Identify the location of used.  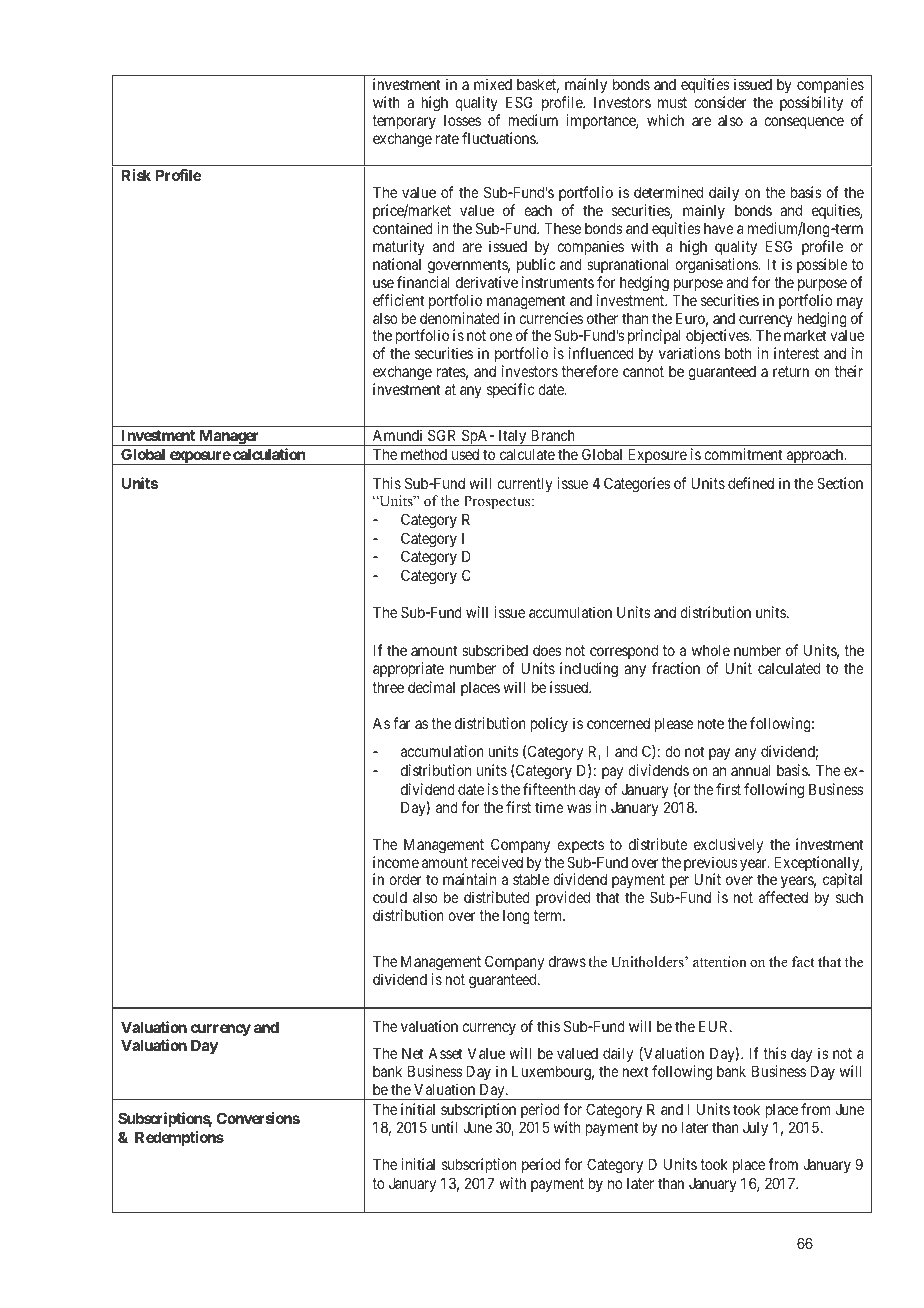
(465, 454).
